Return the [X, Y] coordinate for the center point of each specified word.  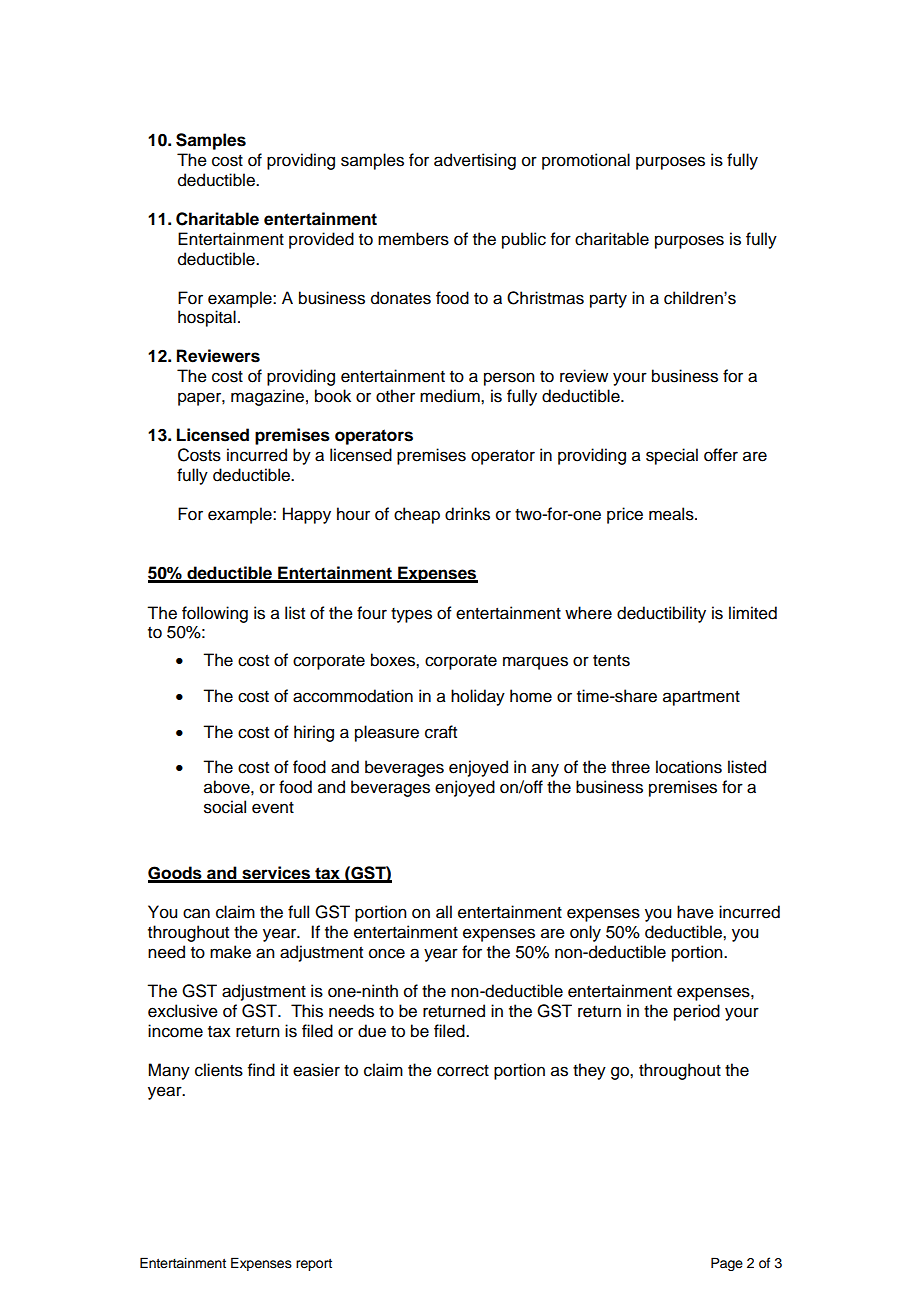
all [444, 912]
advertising [475, 161]
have [695, 912]
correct [463, 1071]
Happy [307, 515]
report [314, 1265]
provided [321, 240]
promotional [586, 161]
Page [727, 1264]
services [276, 874]
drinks [467, 514]
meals [672, 514]
